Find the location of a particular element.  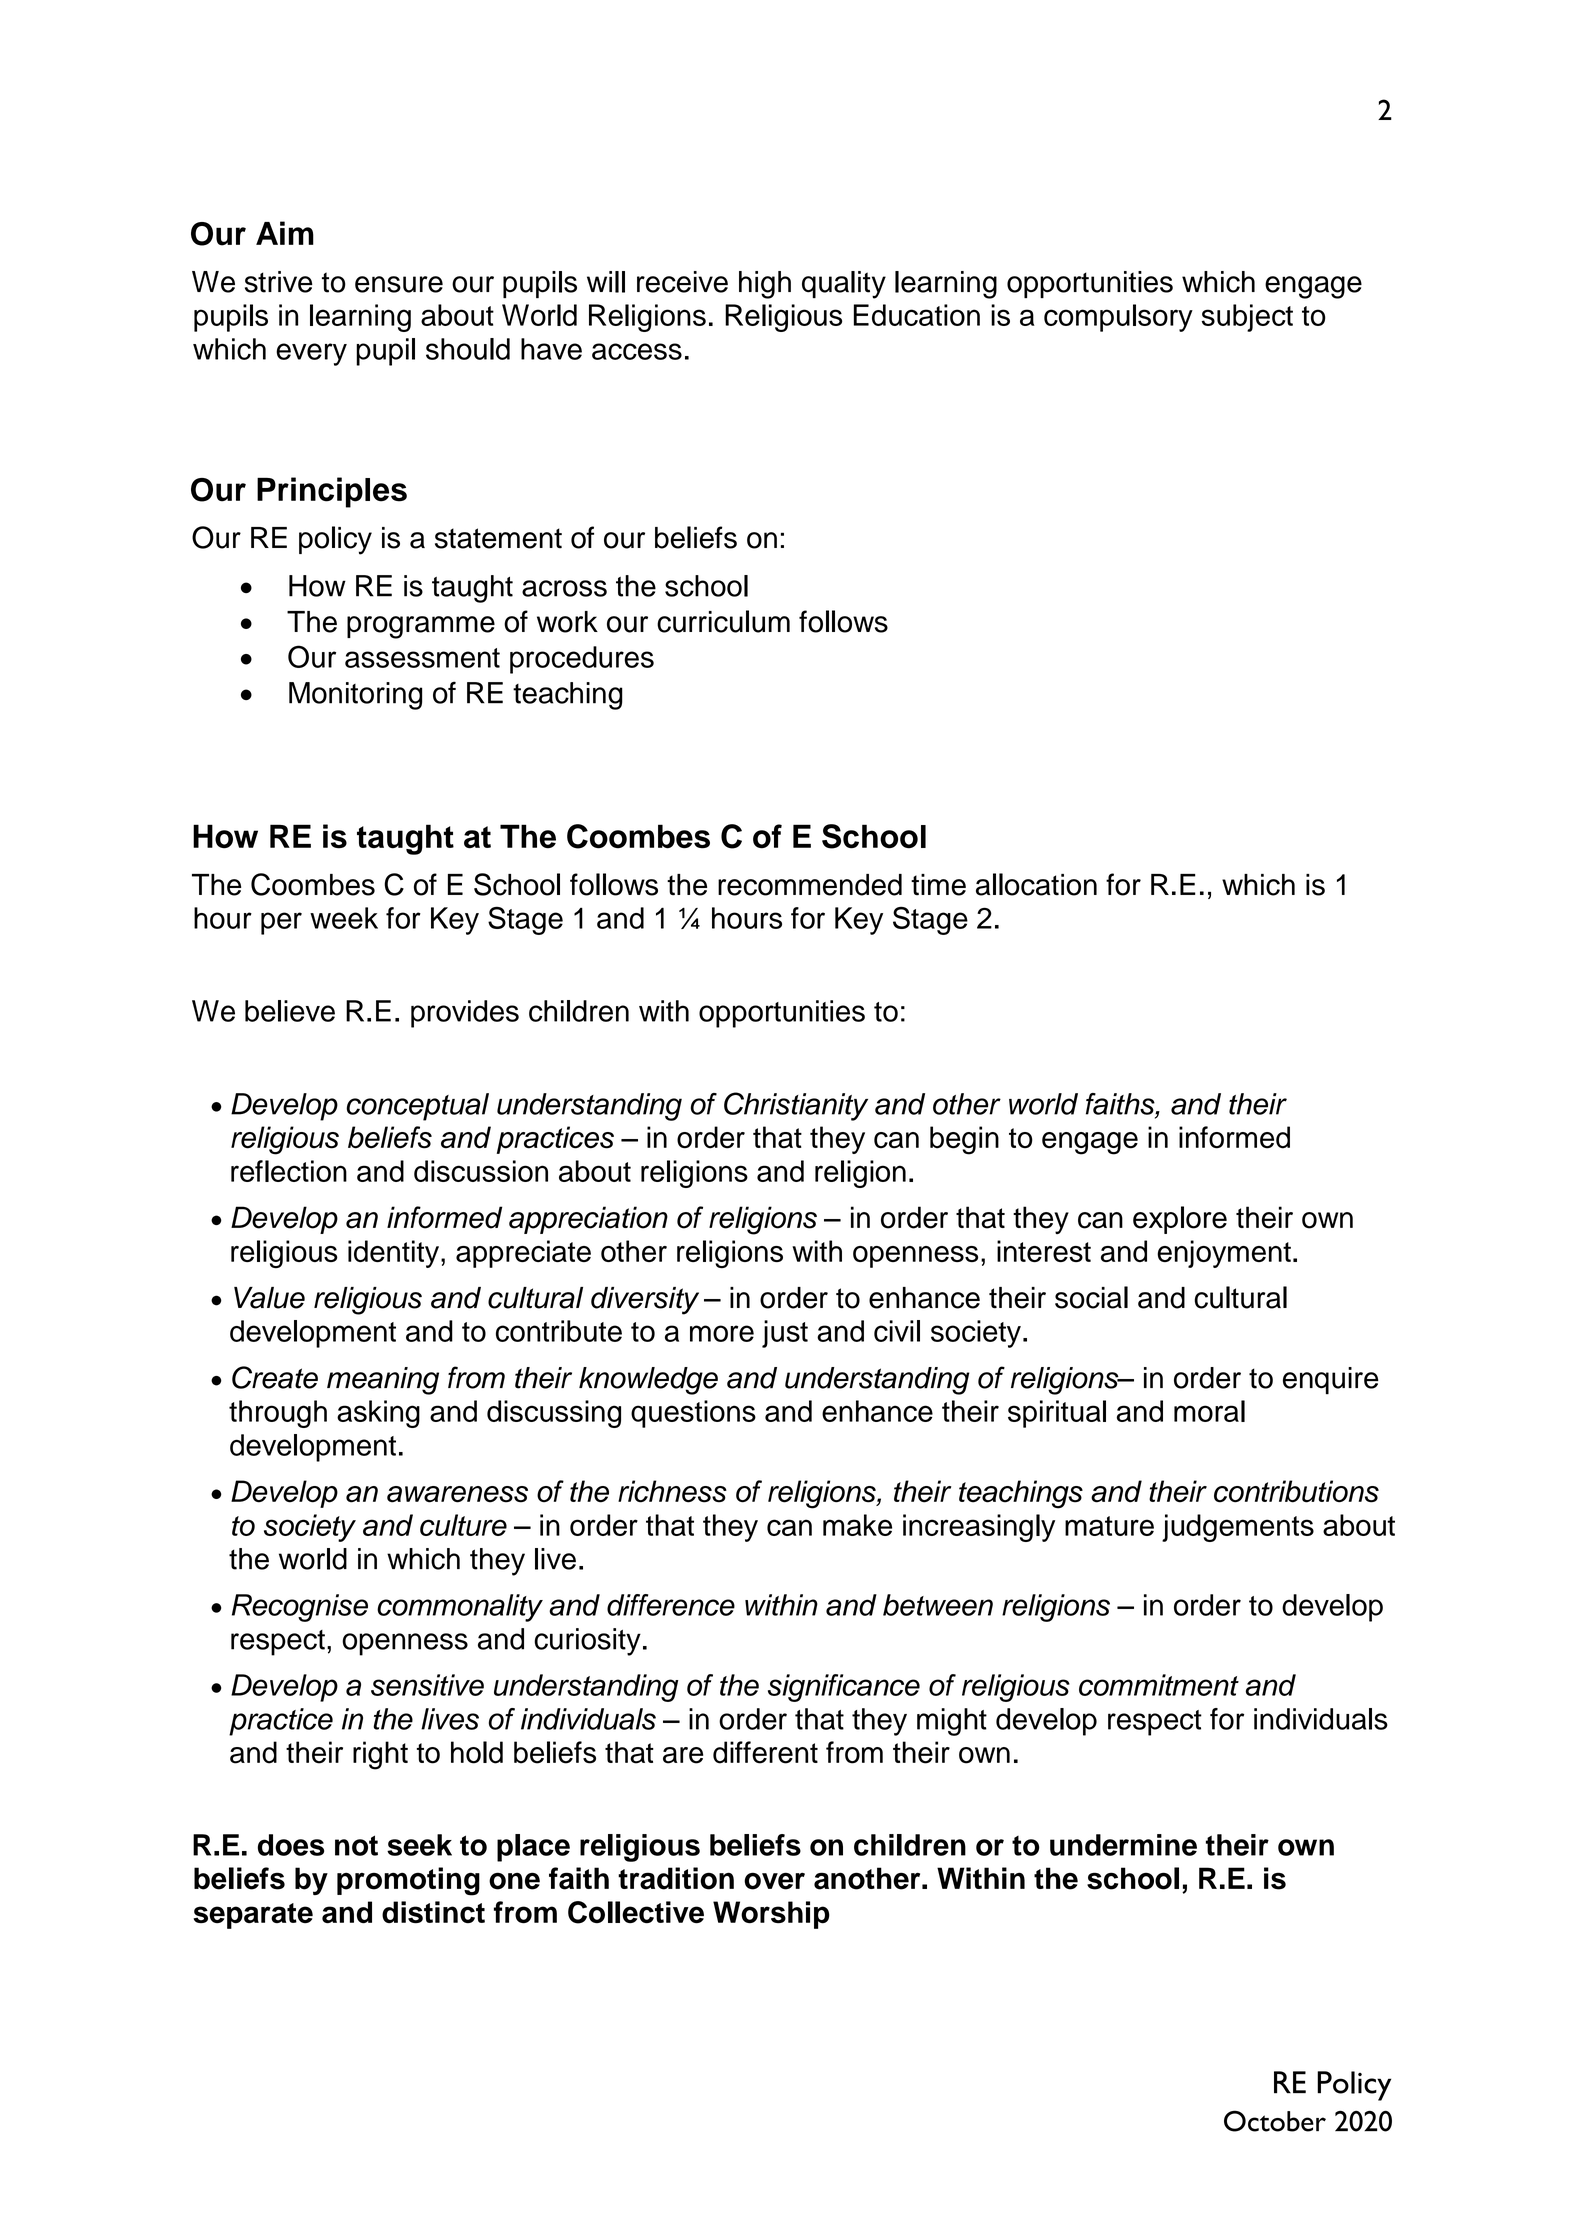

moral is located at coordinates (1209, 1411).
